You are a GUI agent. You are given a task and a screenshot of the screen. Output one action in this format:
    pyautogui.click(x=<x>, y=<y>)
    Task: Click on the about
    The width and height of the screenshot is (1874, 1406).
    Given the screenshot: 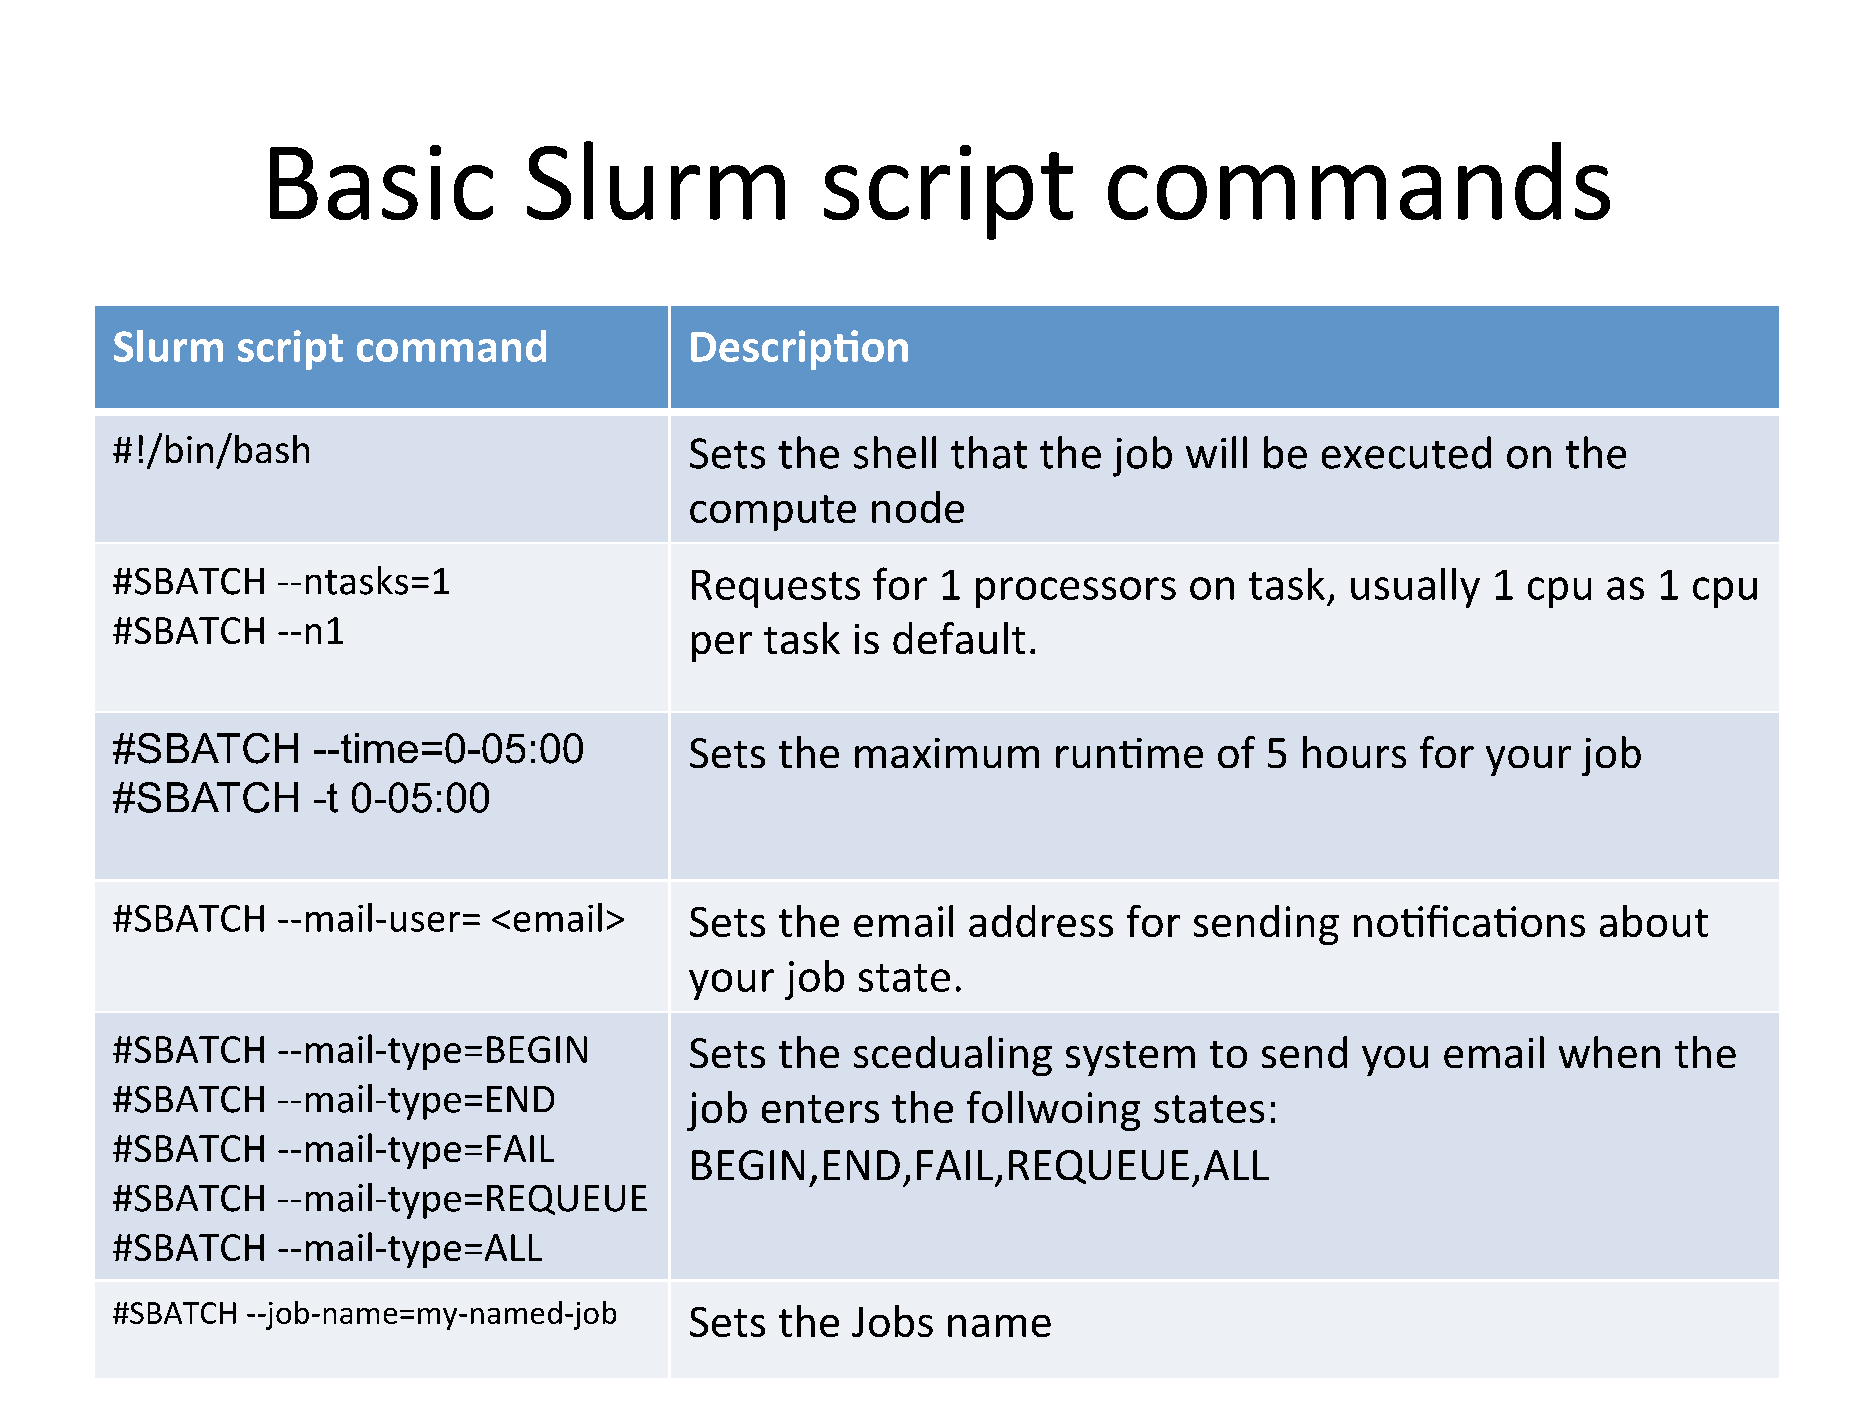 What is the action you would take?
    pyautogui.click(x=1654, y=921)
